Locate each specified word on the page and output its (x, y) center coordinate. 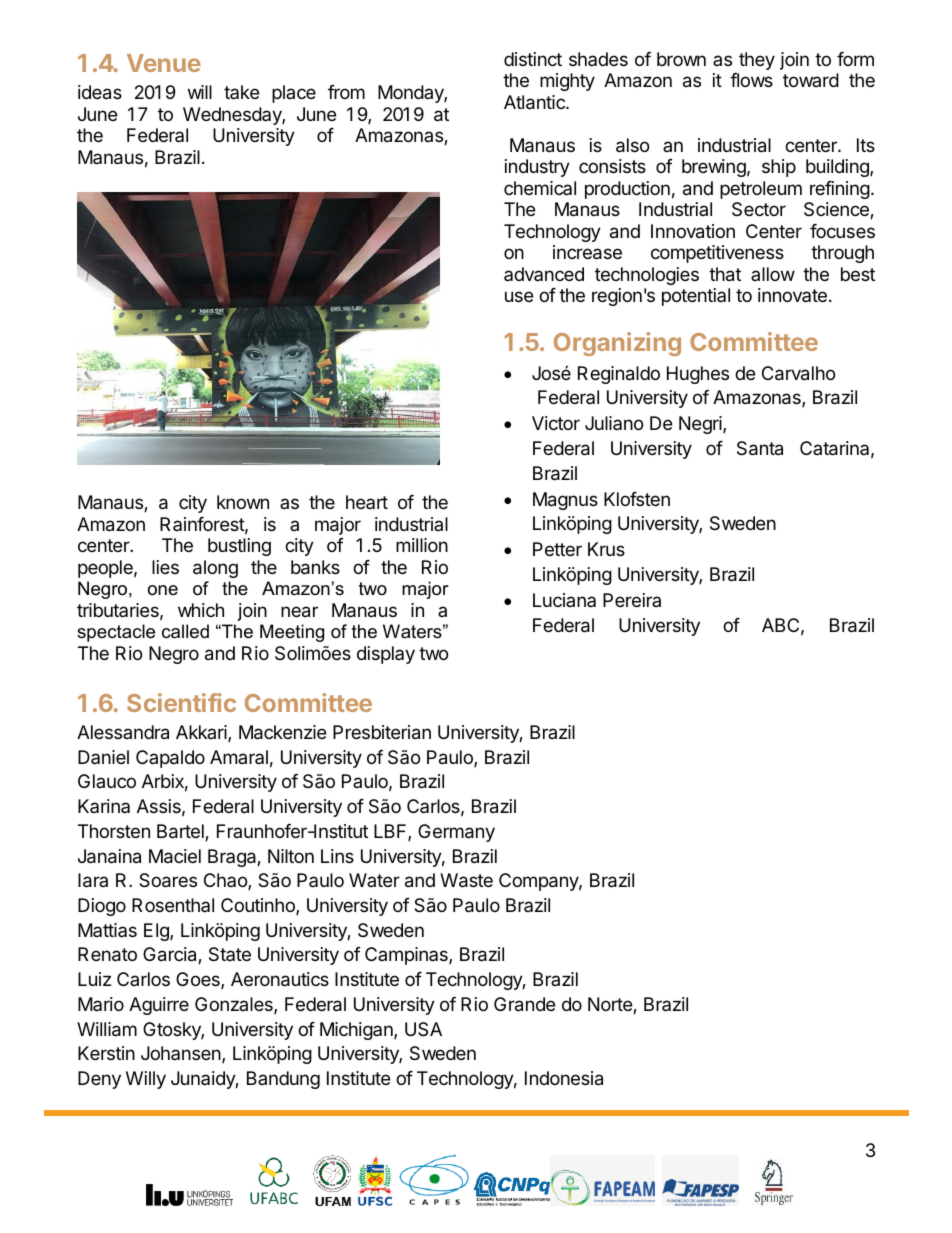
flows (751, 80)
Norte (611, 1005)
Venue (164, 63)
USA (423, 1029)
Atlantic (535, 102)
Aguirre (159, 1006)
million (422, 545)
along (215, 569)
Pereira (632, 600)
